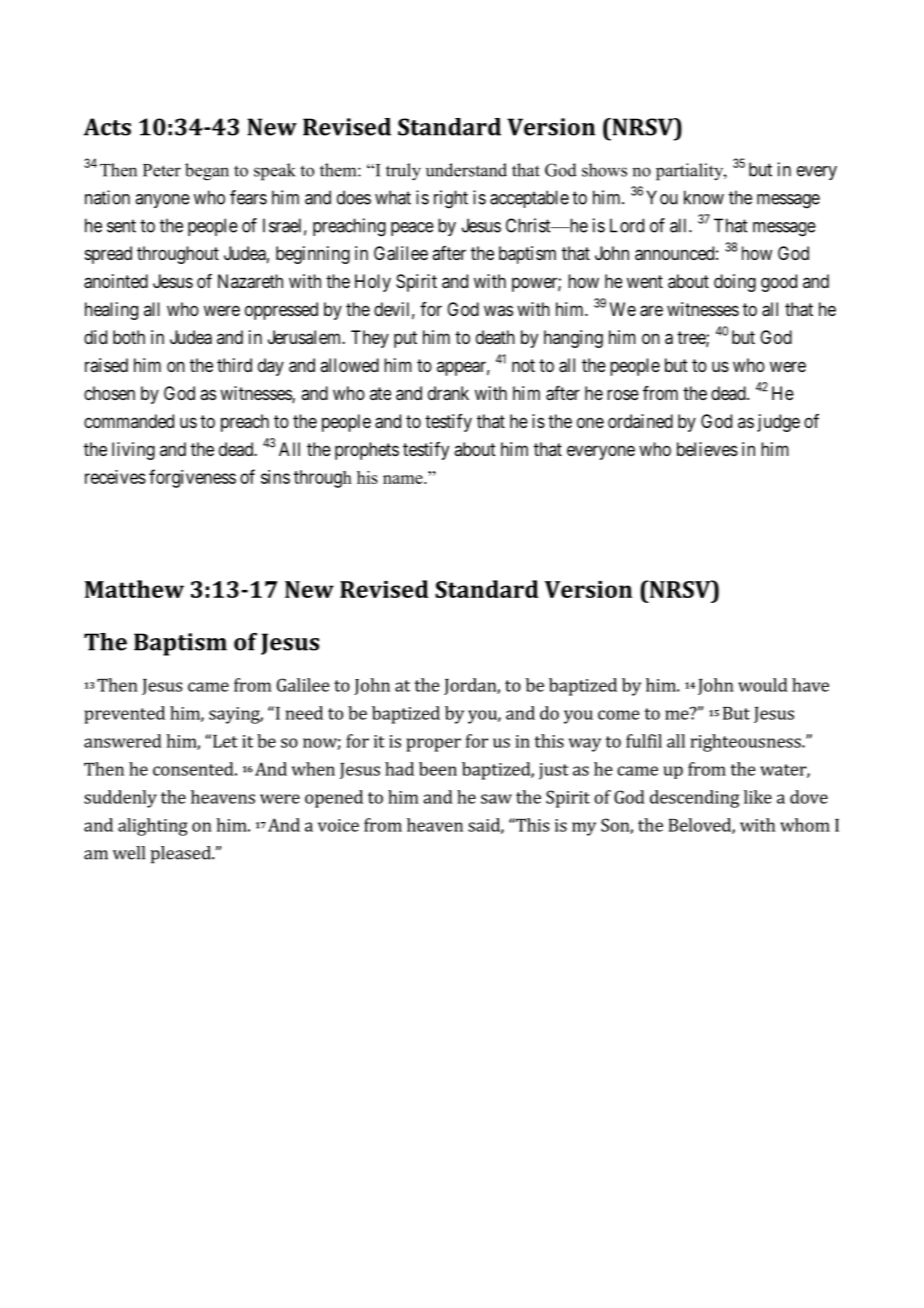 The image size is (924, 1308). Describe the element at coordinates (153, 827) in the image. I see `alighting` at that location.
